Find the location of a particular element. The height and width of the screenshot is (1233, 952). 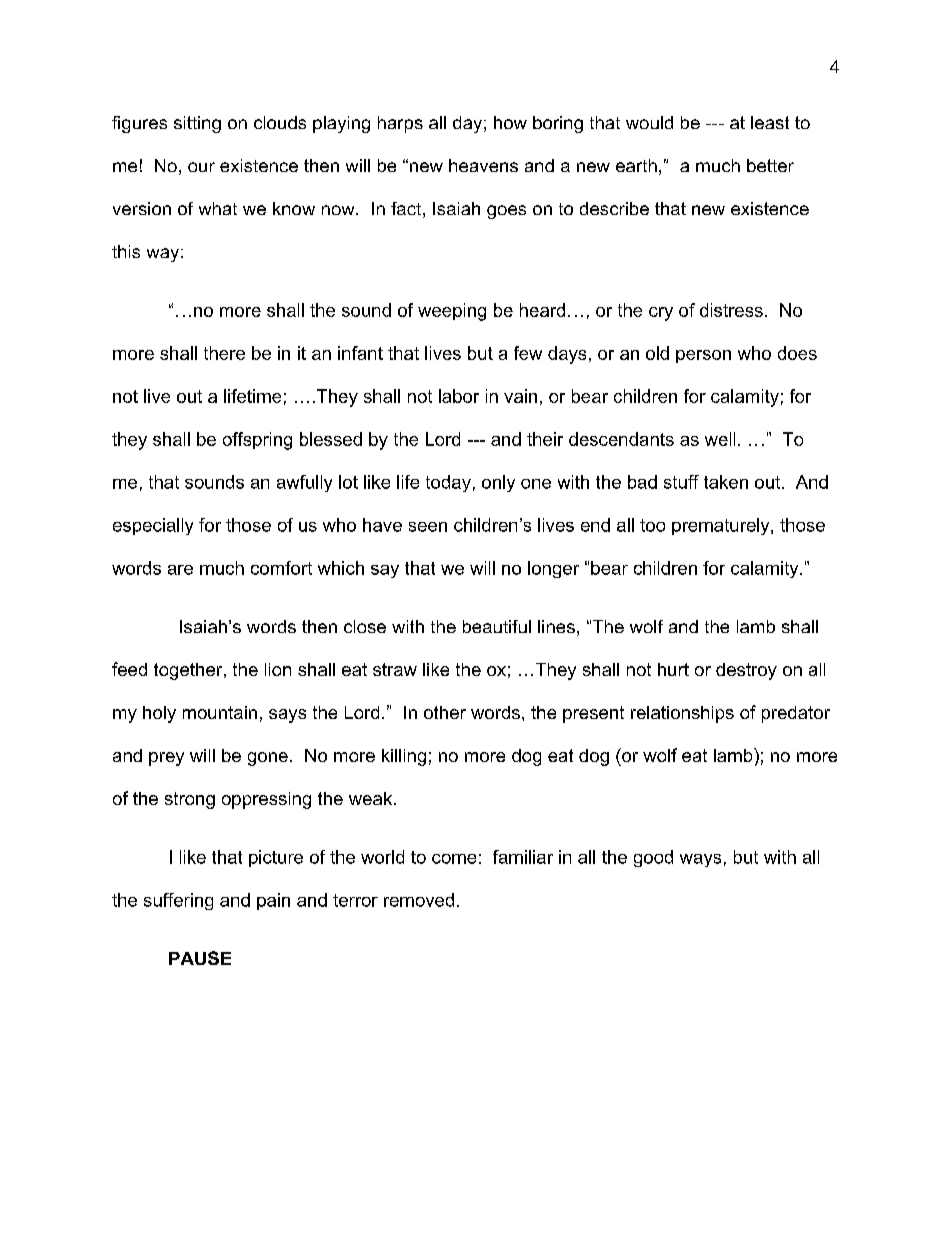

relationships is located at coordinates (682, 714).
